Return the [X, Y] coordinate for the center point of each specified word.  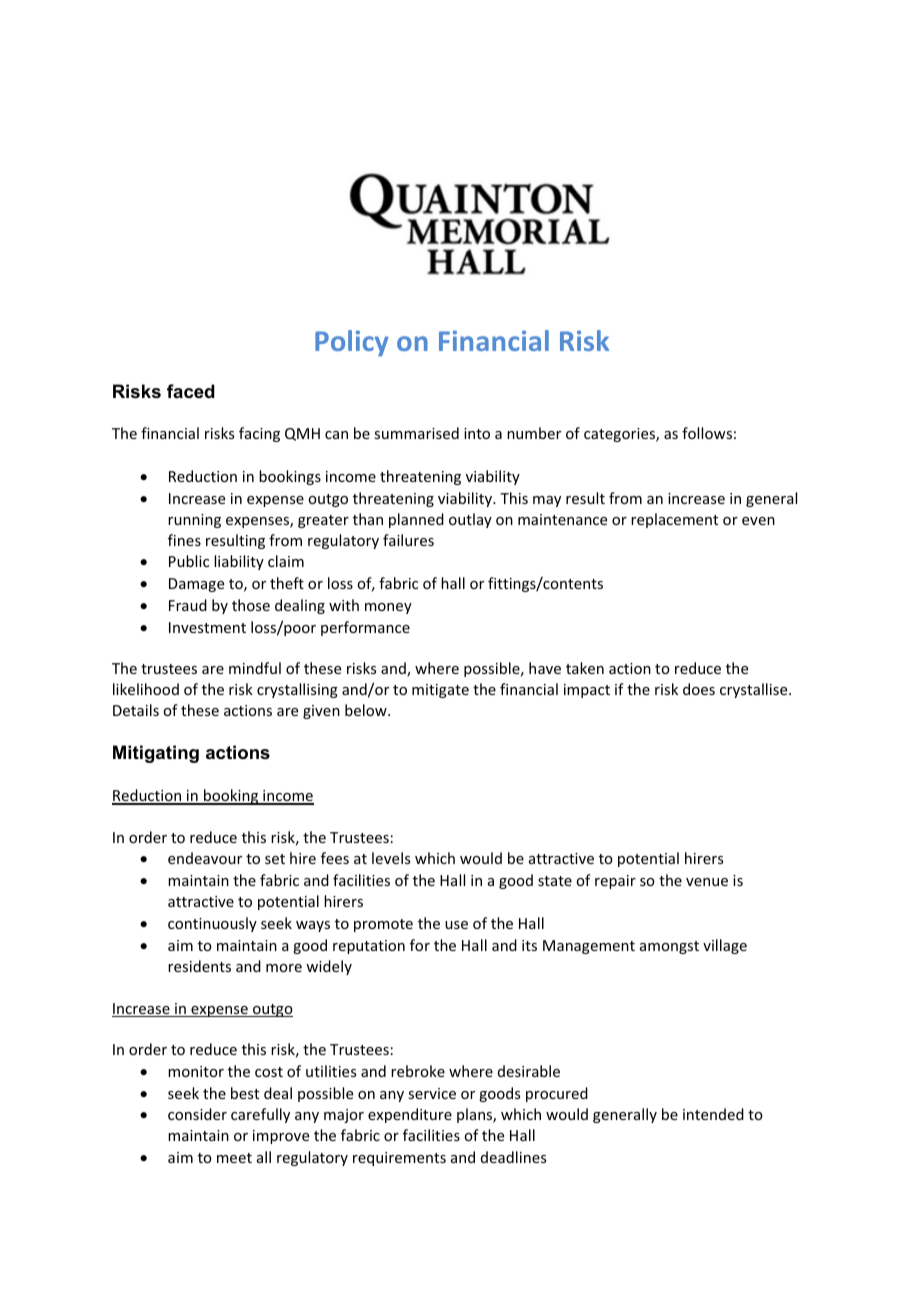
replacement [674, 520]
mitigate [440, 691]
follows [707, 433]
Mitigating [156, 754]
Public [189, 561]
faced [191, 391]
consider [197, 1114]
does [699, 689]
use [456, 925]
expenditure [410, 1115]
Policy [352, 343]
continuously [212, 924]
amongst [669, 947]
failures [408, 540]
